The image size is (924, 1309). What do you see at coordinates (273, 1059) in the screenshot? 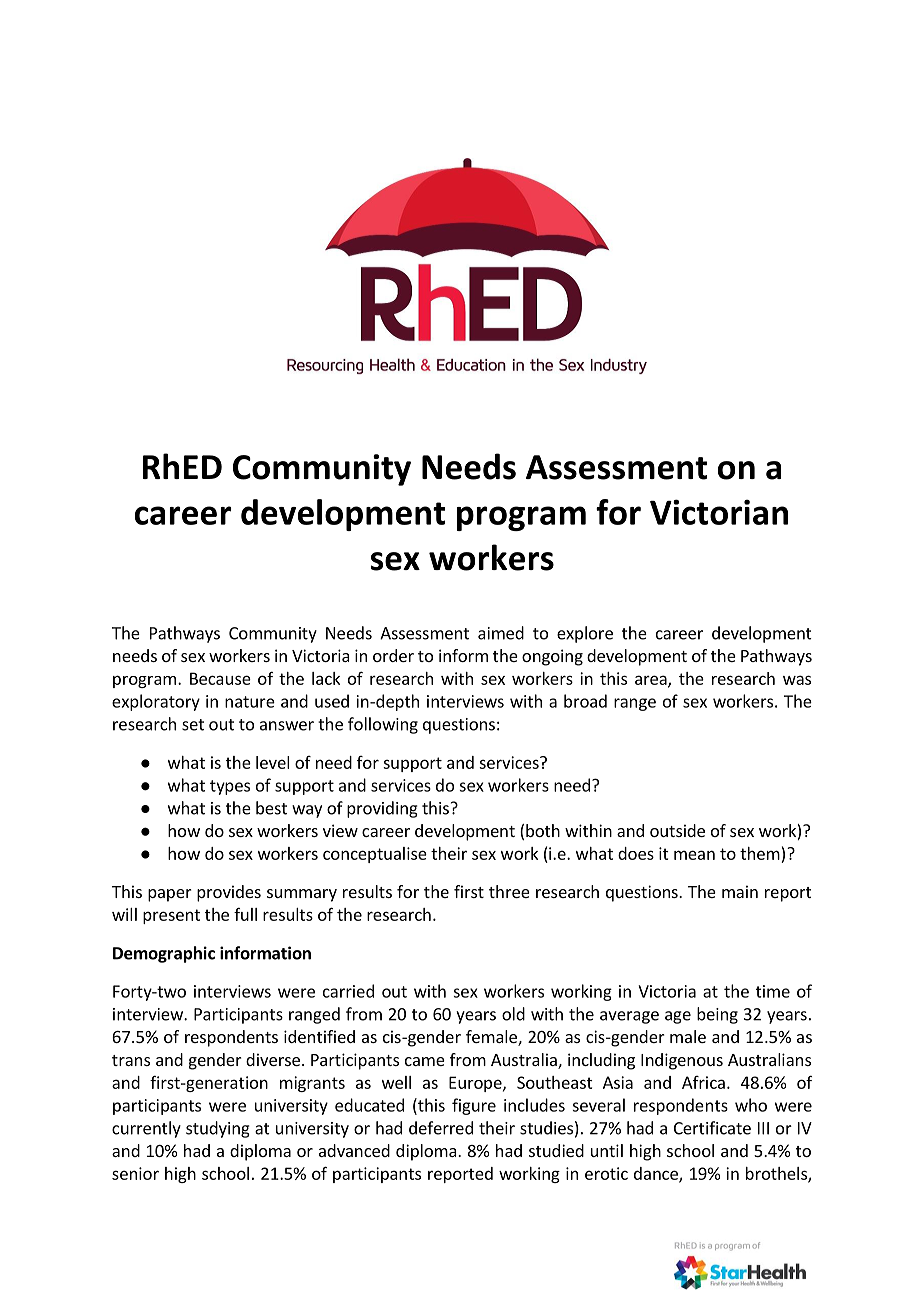
I see `diverse` at bounding box center [273, 1059].
